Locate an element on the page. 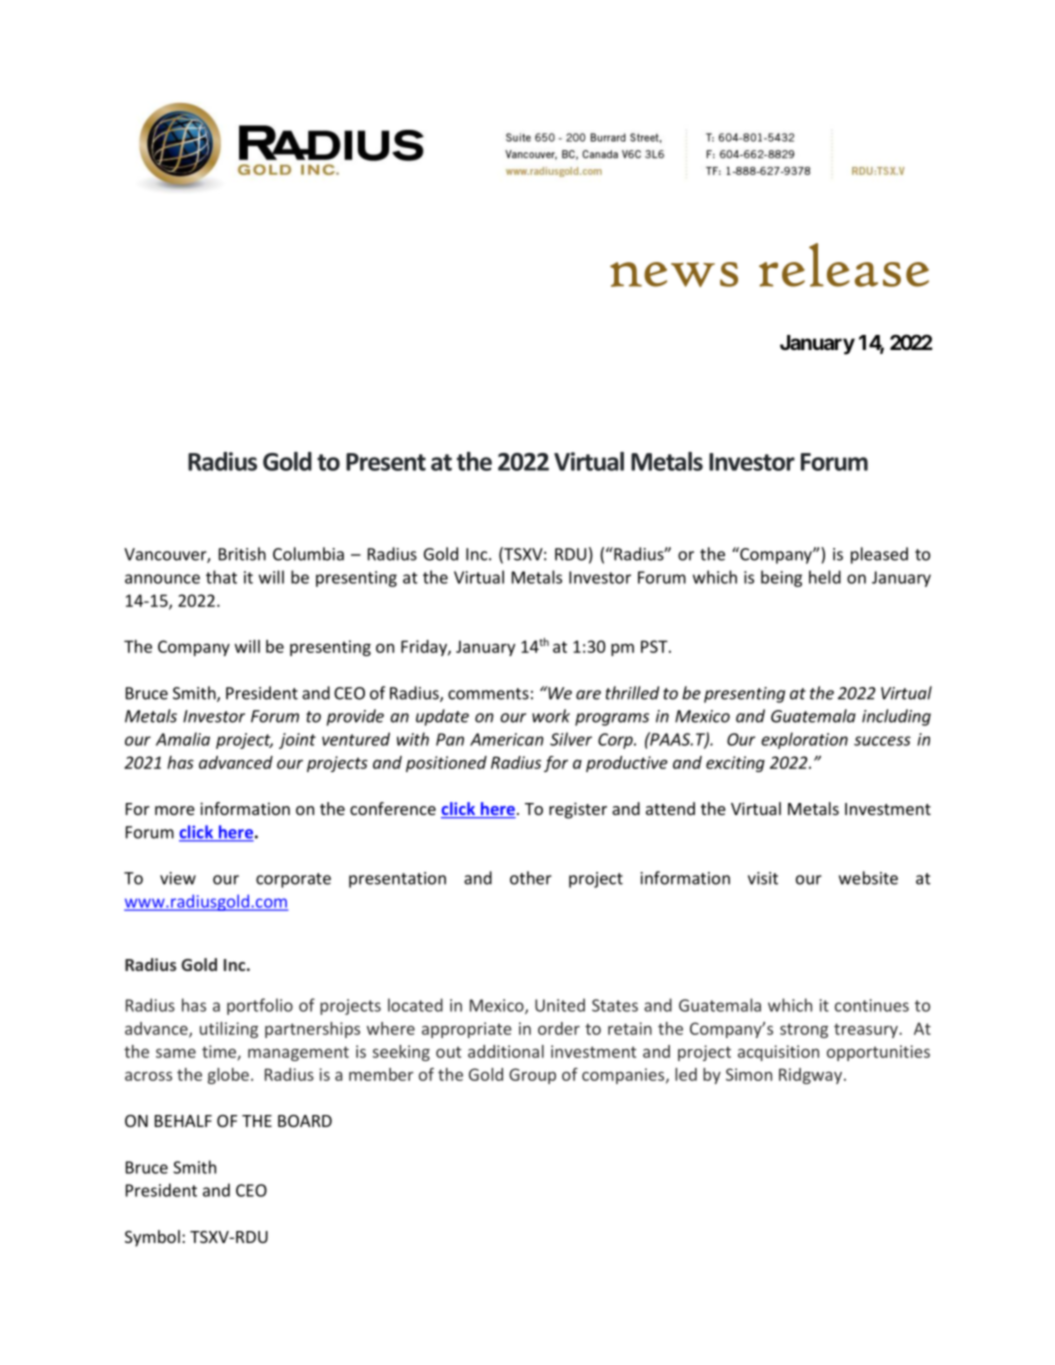 The height and width of the document is (1365, 1055). Symbol is located at coordinates (152, 1238).
